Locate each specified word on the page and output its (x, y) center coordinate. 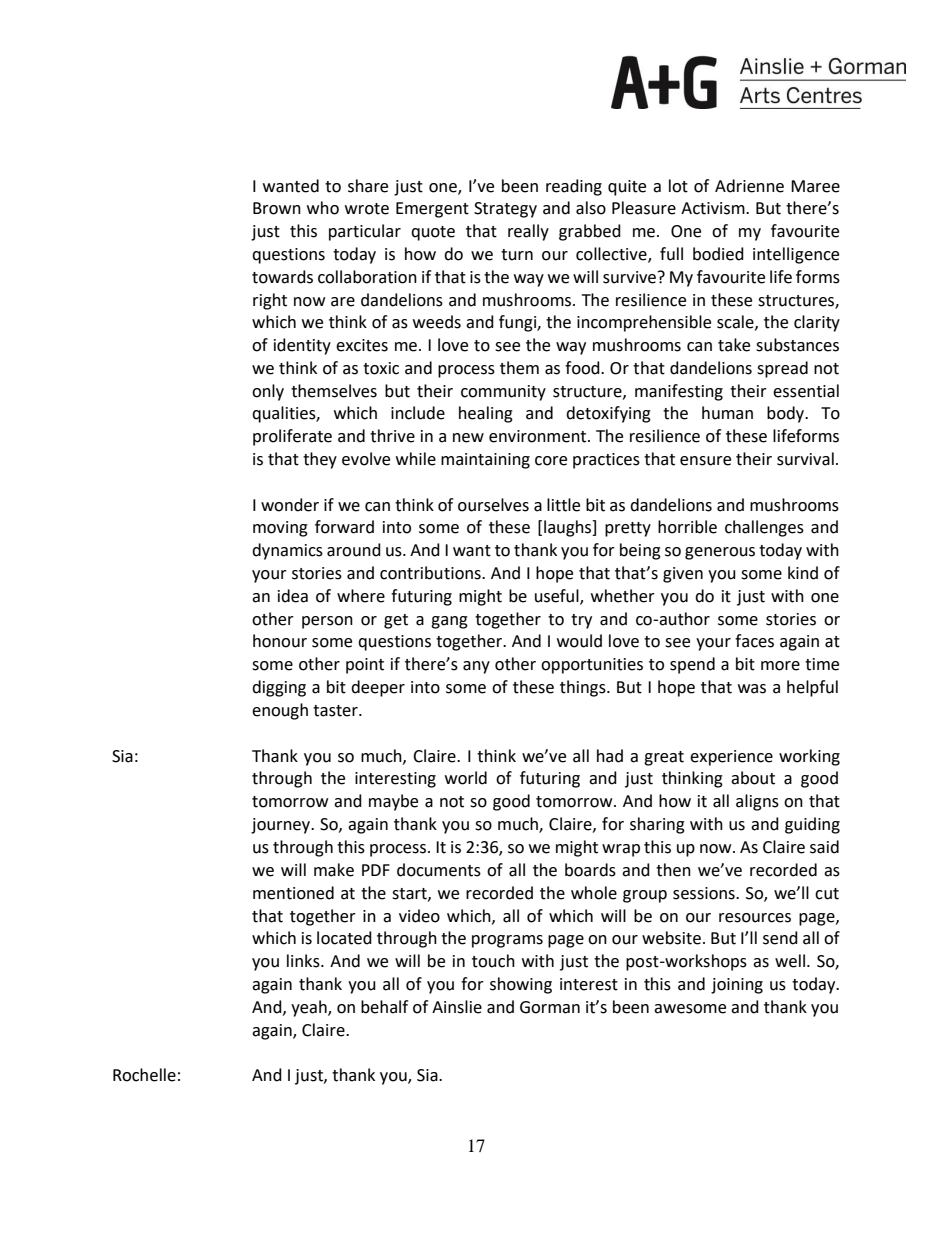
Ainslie (457, 1007)
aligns (757, 802)
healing (486, 414)
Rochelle (144, 1075)
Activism (714, 208)
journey (281, 826)
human (727, 413)
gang (449, 622)
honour (280, 641)
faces (754, 641)
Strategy (505, 210)
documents (439, 870)
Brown (277, 208)
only (268, 392)
